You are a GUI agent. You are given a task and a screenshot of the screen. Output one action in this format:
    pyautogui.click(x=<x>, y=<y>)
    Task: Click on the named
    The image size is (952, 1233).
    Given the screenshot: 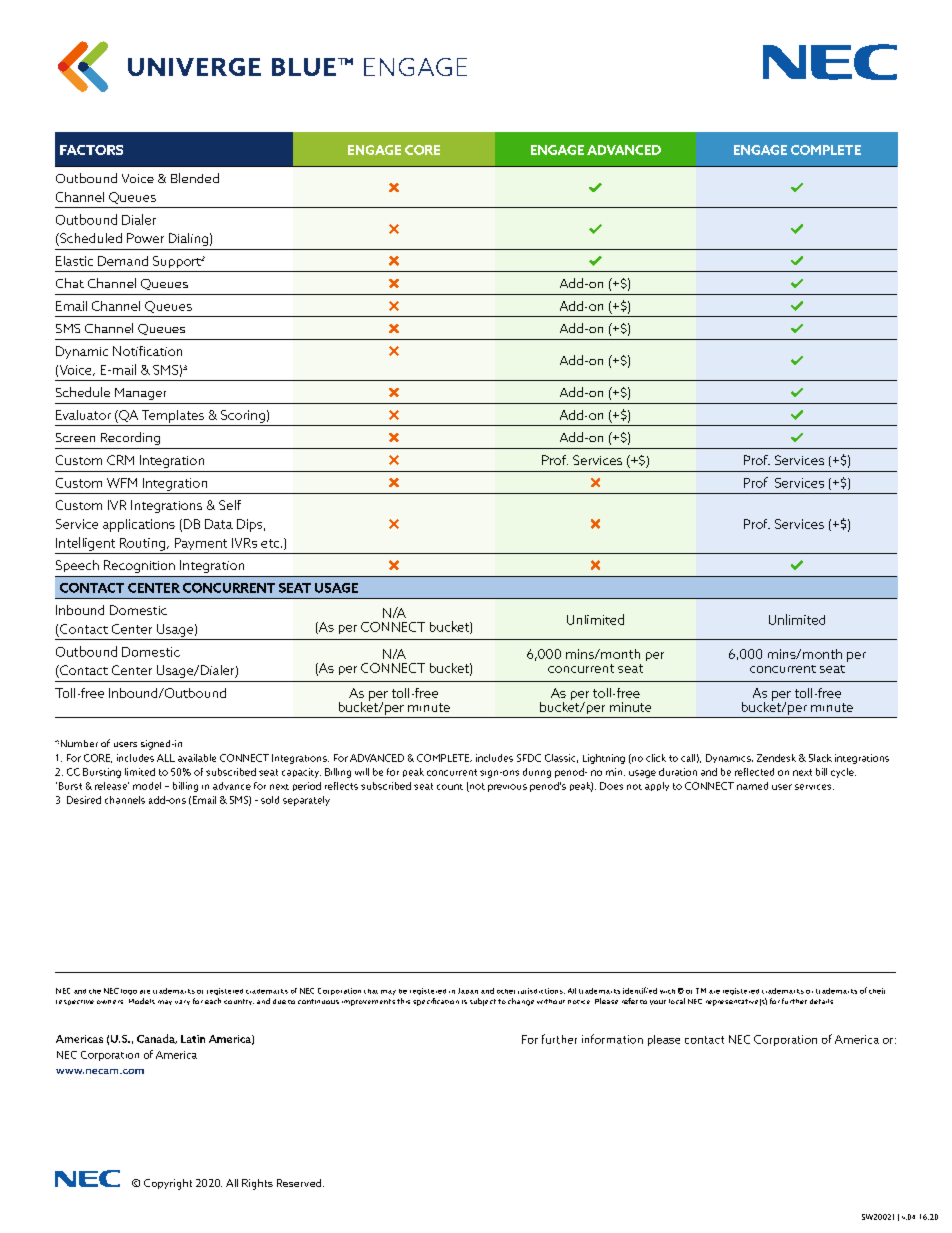 What is the action you would take?
    pyautogui.click(x=752, y=786)
